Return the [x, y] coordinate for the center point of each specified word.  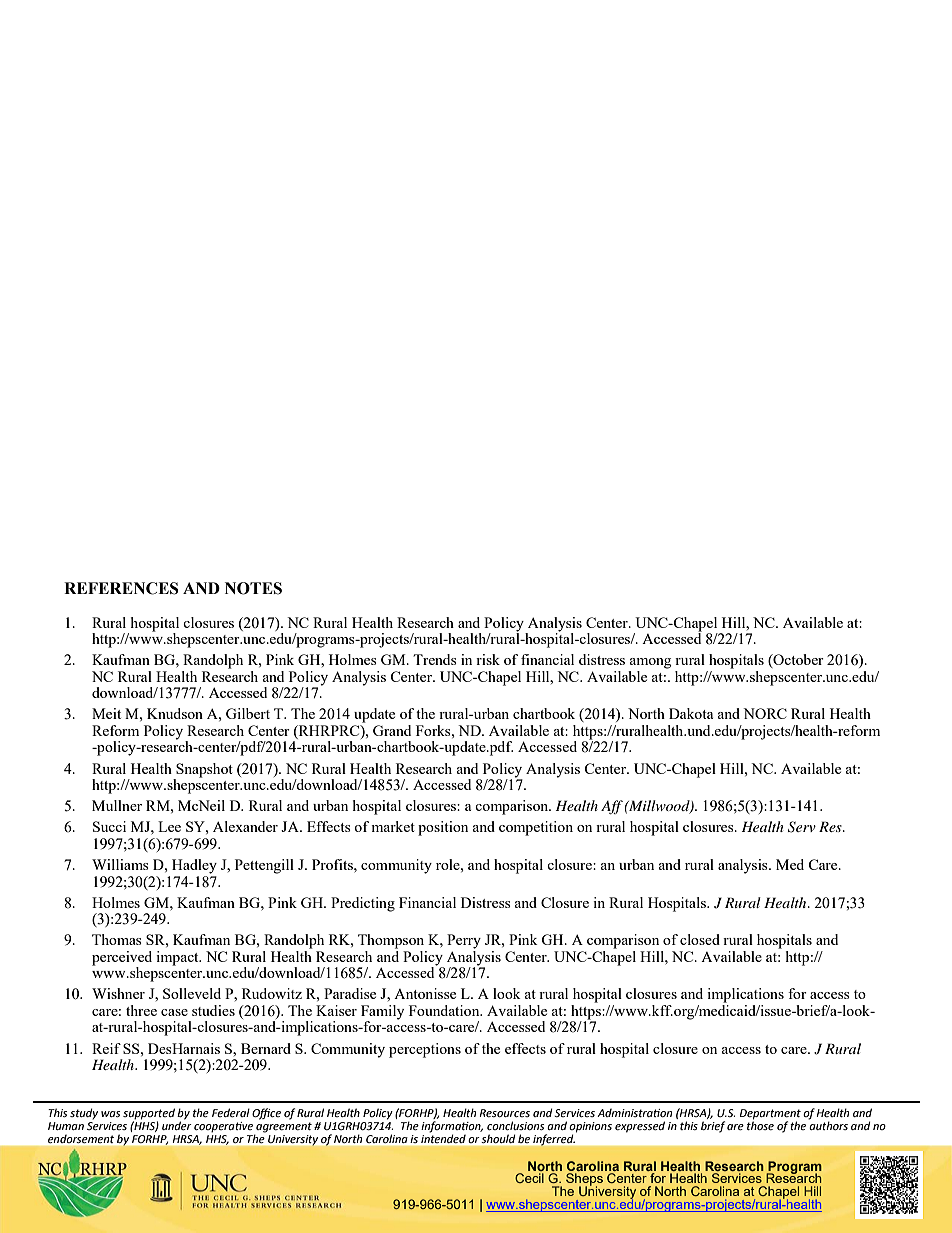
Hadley [194, 866]
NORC [765, 713]
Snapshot [204, 770]
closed [700, 939]
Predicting [363, 904]
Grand [392, 730]
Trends [435, 659]
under [177, 1124]
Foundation [445, 1010]
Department [770, 1115]
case [174, 1012]
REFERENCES [121, 588]
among [650, 663]
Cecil [529, 1178]
